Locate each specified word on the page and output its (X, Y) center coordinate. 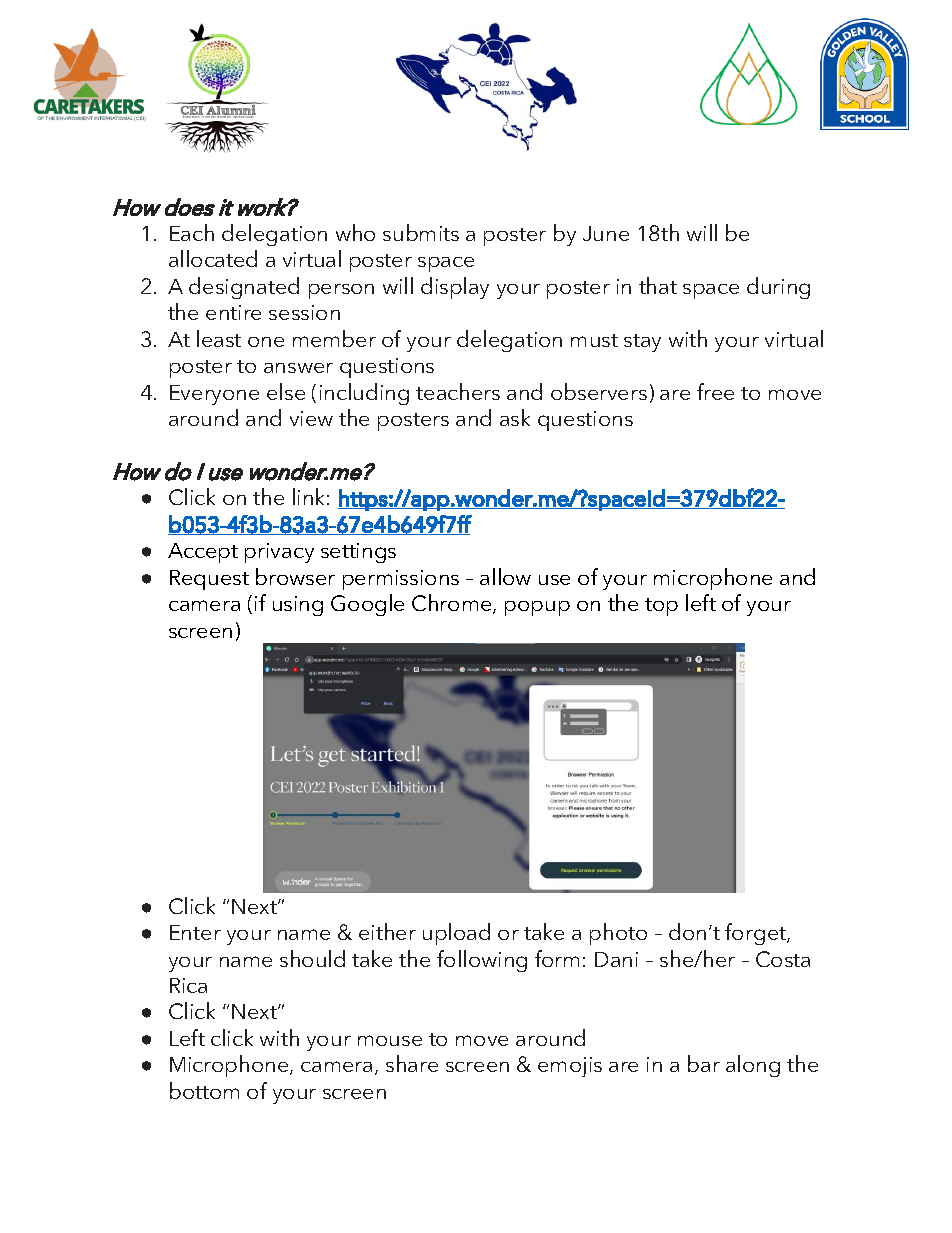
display (455, 288)
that (658, 285)
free (715, 391)
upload (456, 934)
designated (244, 288)
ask (515, 417)
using (298, 606)
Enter (195, 932)
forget (757, 934)
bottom (204, 1090)
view (311, 418)
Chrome (453, 604)
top (661, 607)
